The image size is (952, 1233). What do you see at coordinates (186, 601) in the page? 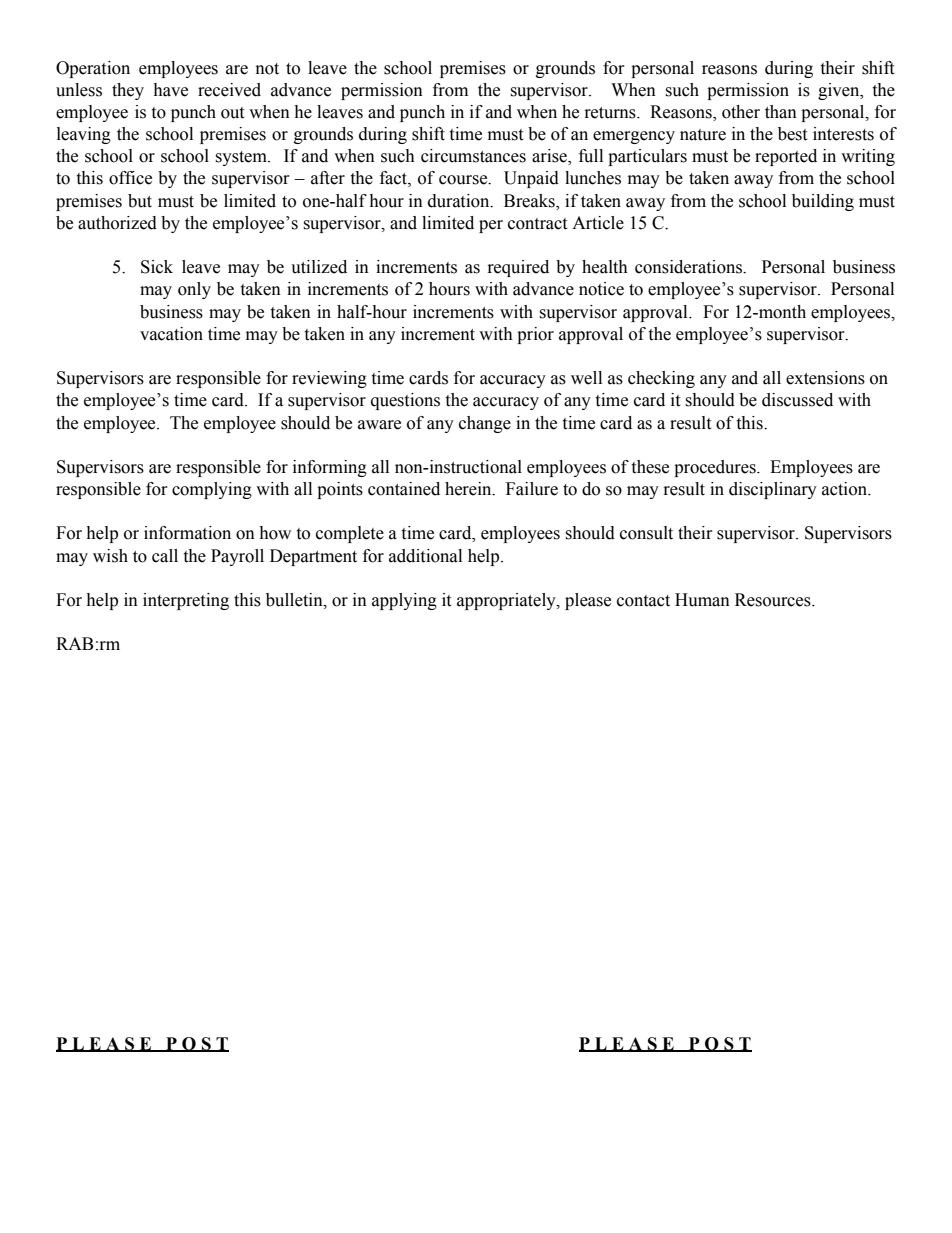
I see `interpreting` at bounding box center [186, 601].
